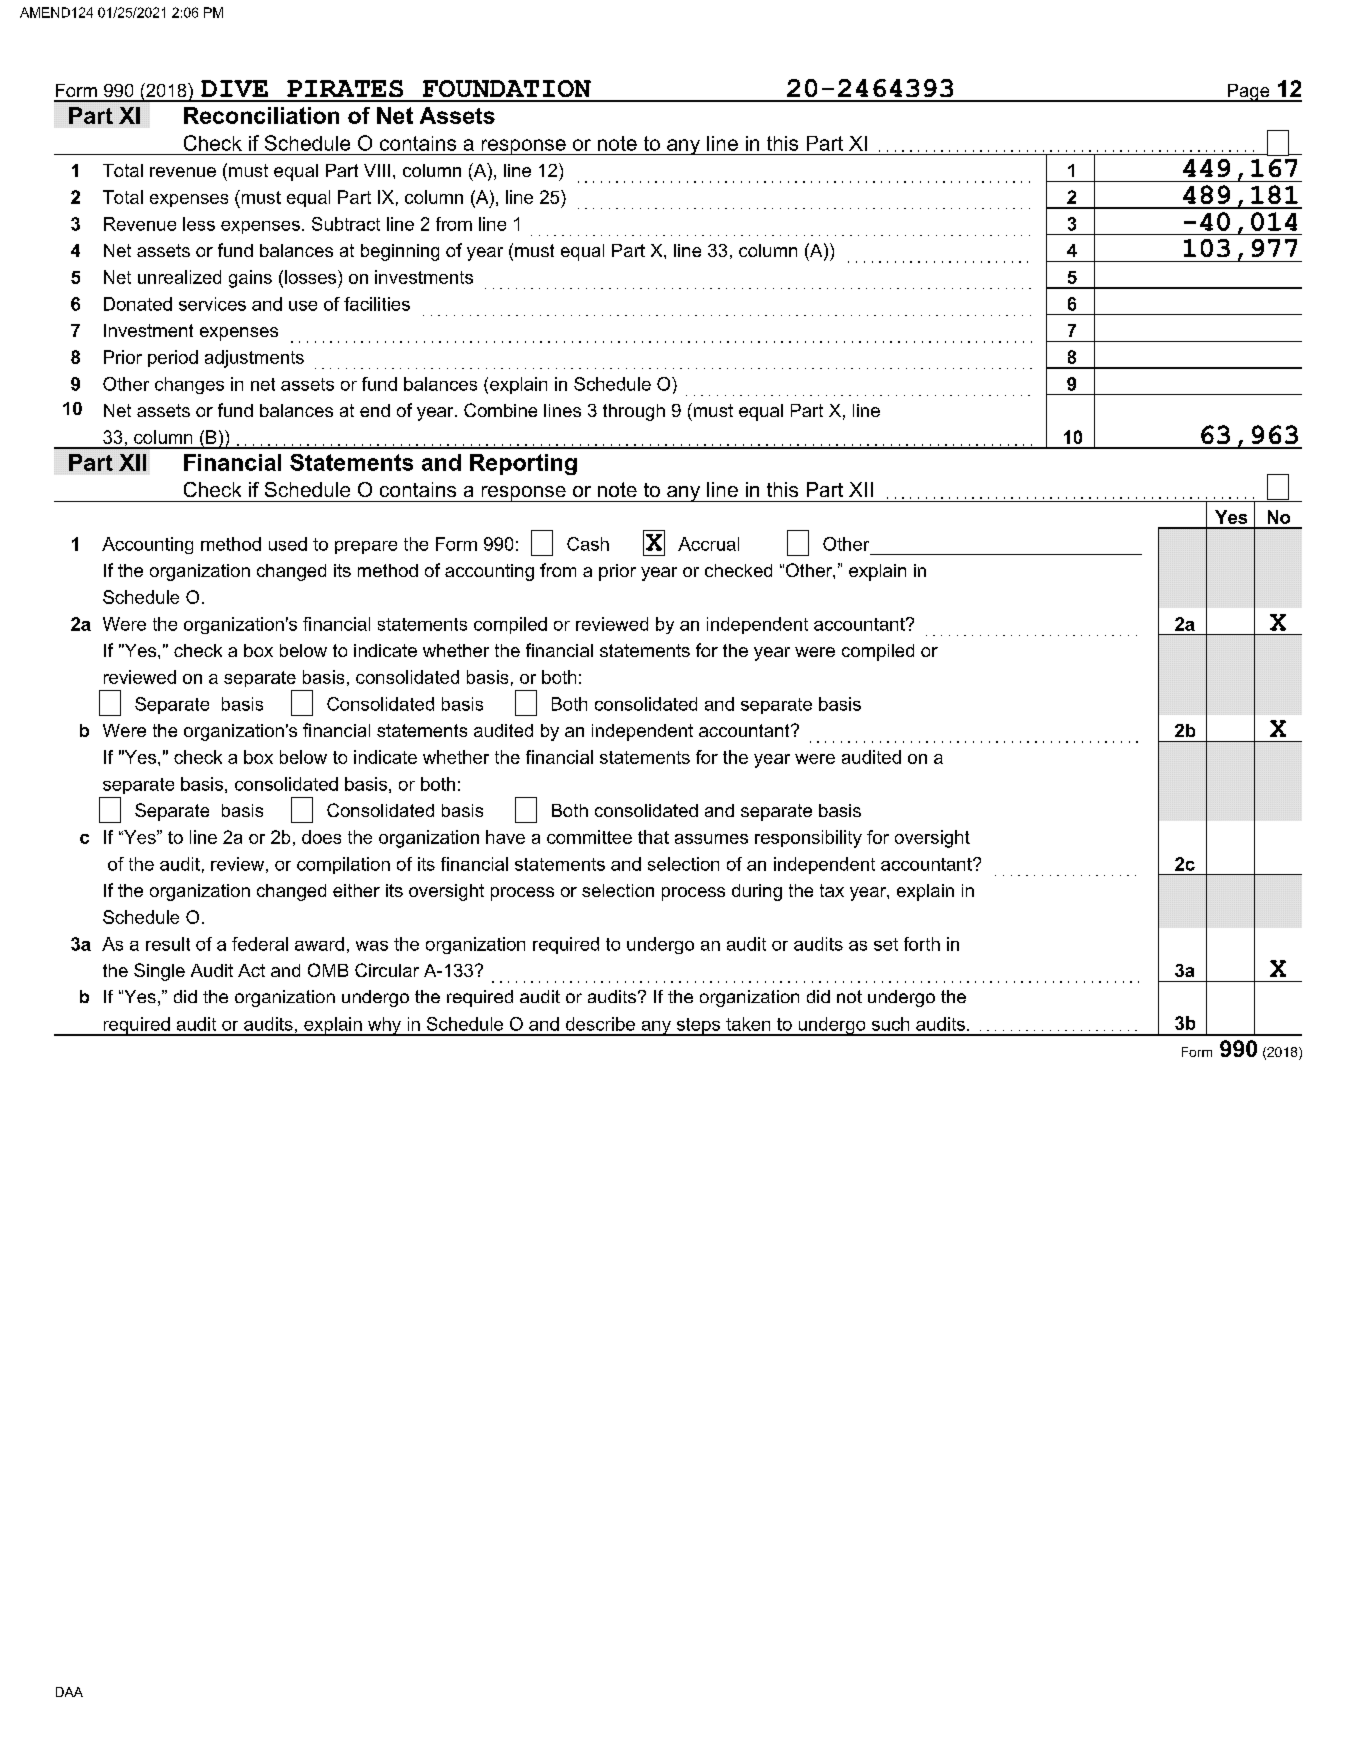 This screenshot has height=1760, width=1360. Describe the element at coordinates (1249, 93) in the screenshot. I see `Page` at that location.
